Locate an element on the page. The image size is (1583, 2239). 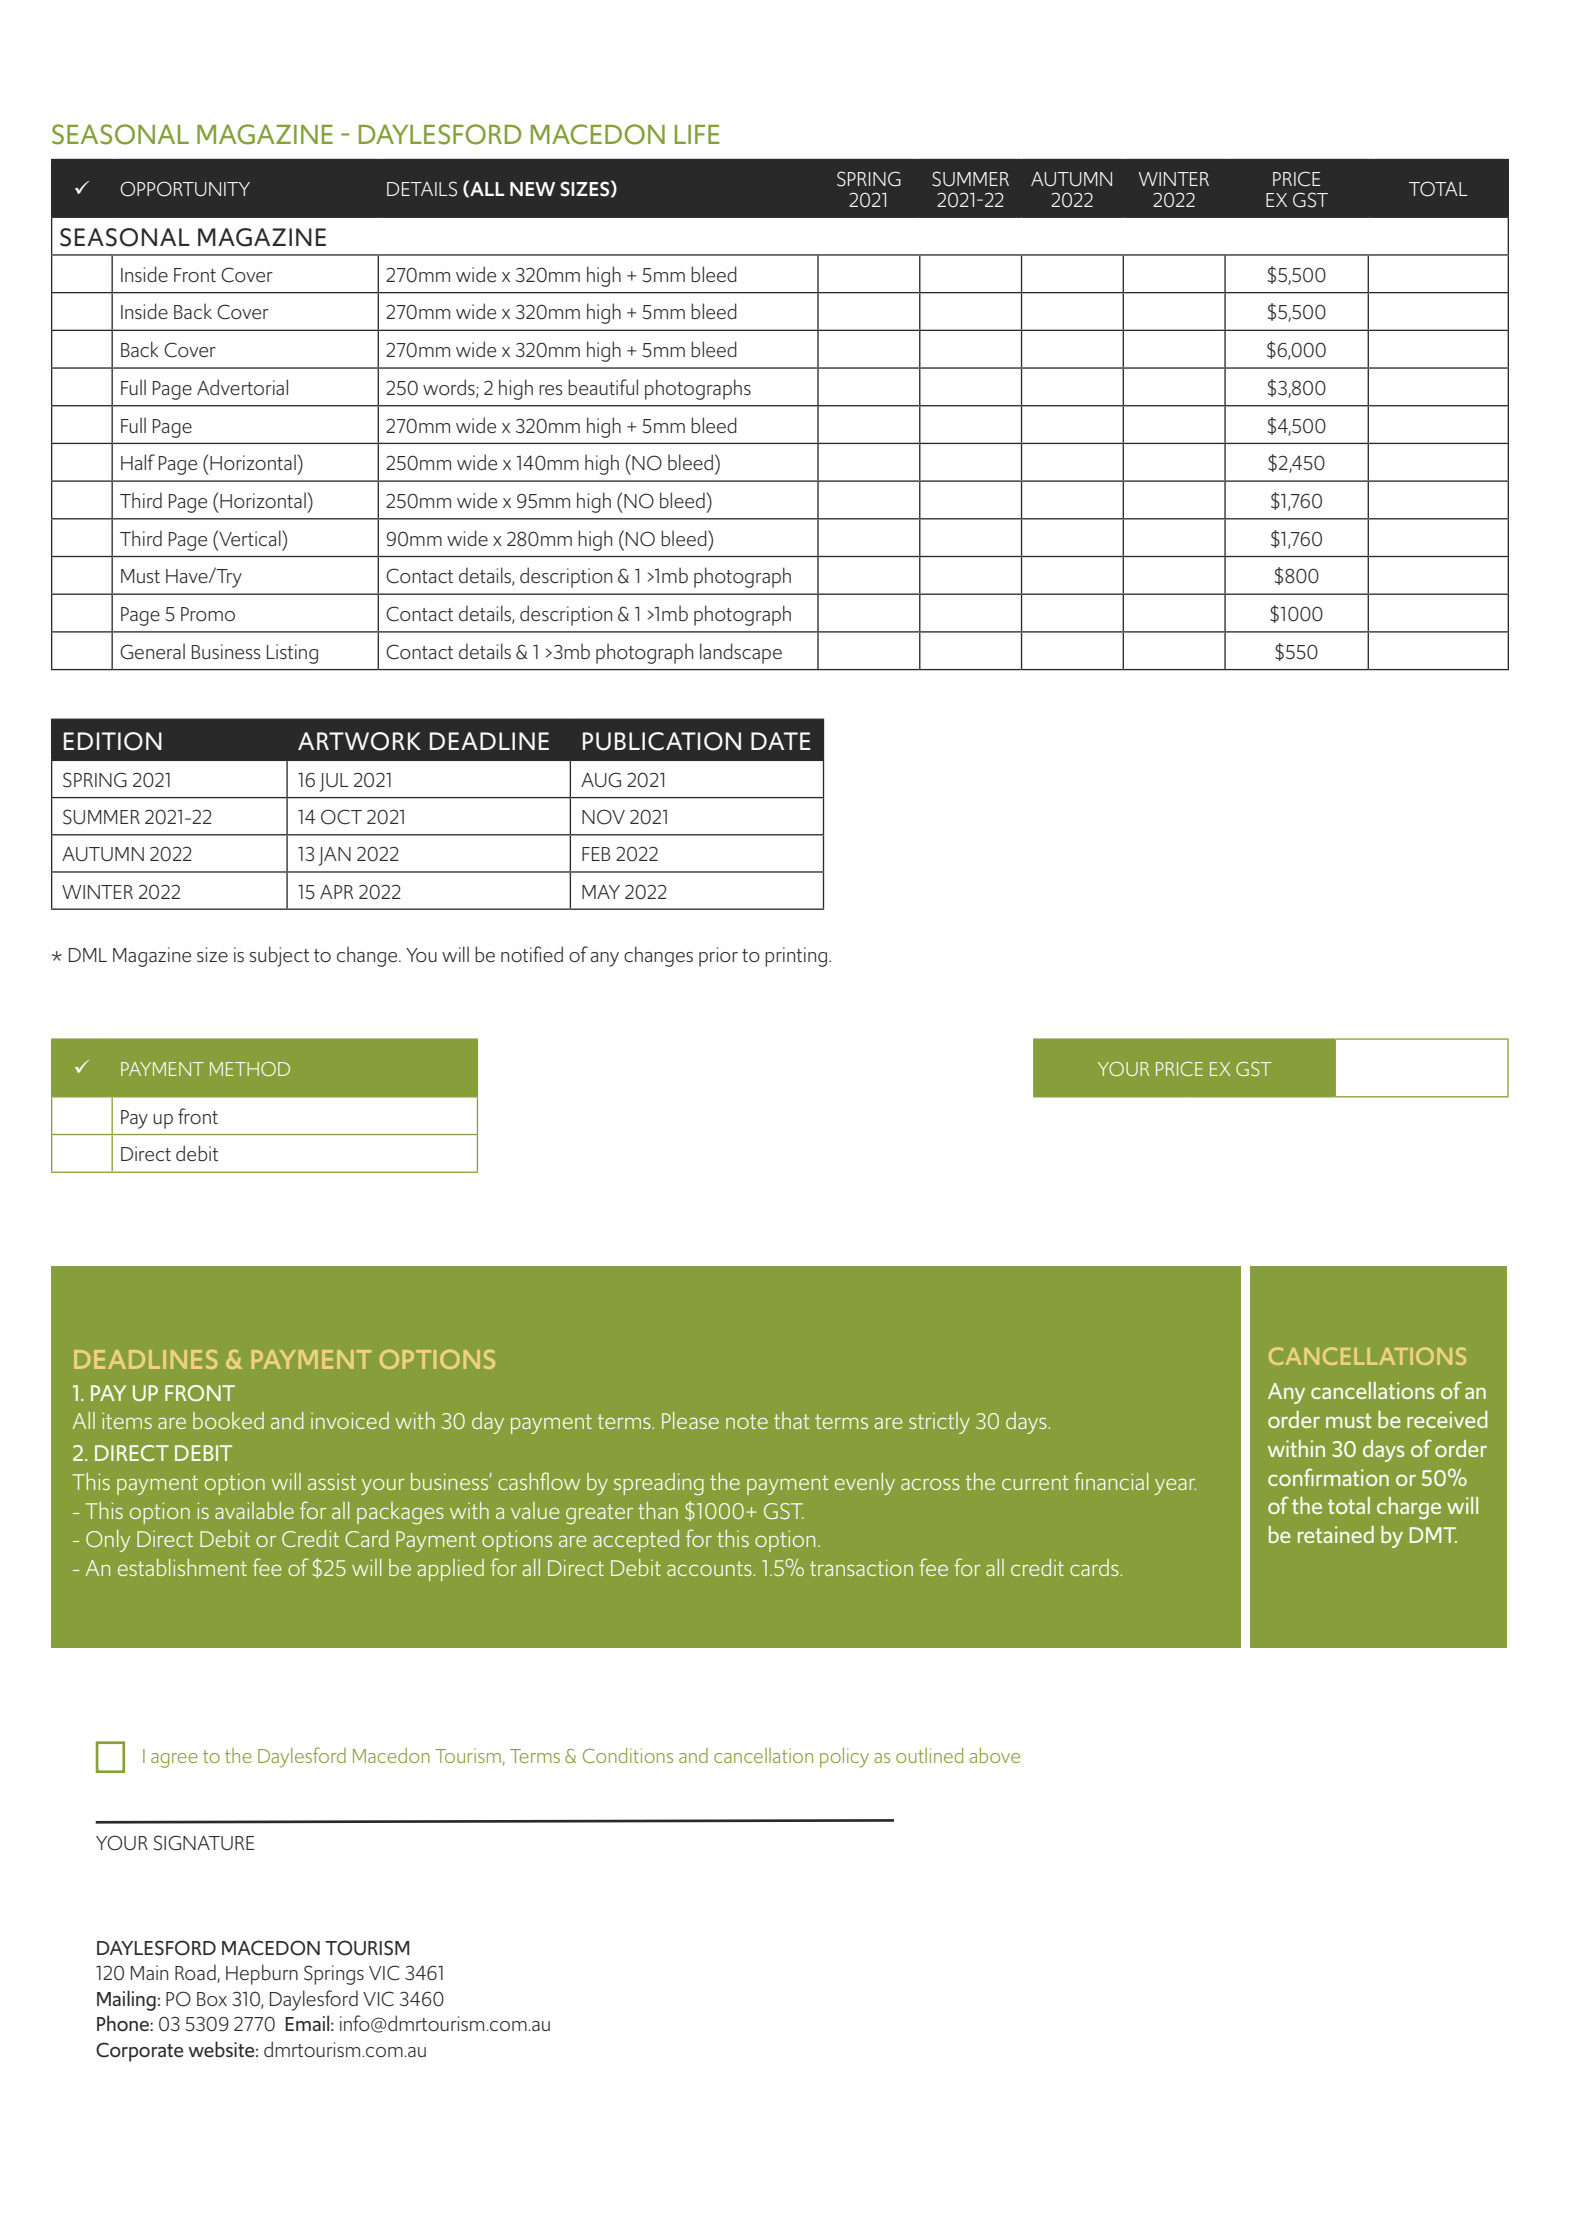
Hepburn is located at coordinates (262, 1974).
